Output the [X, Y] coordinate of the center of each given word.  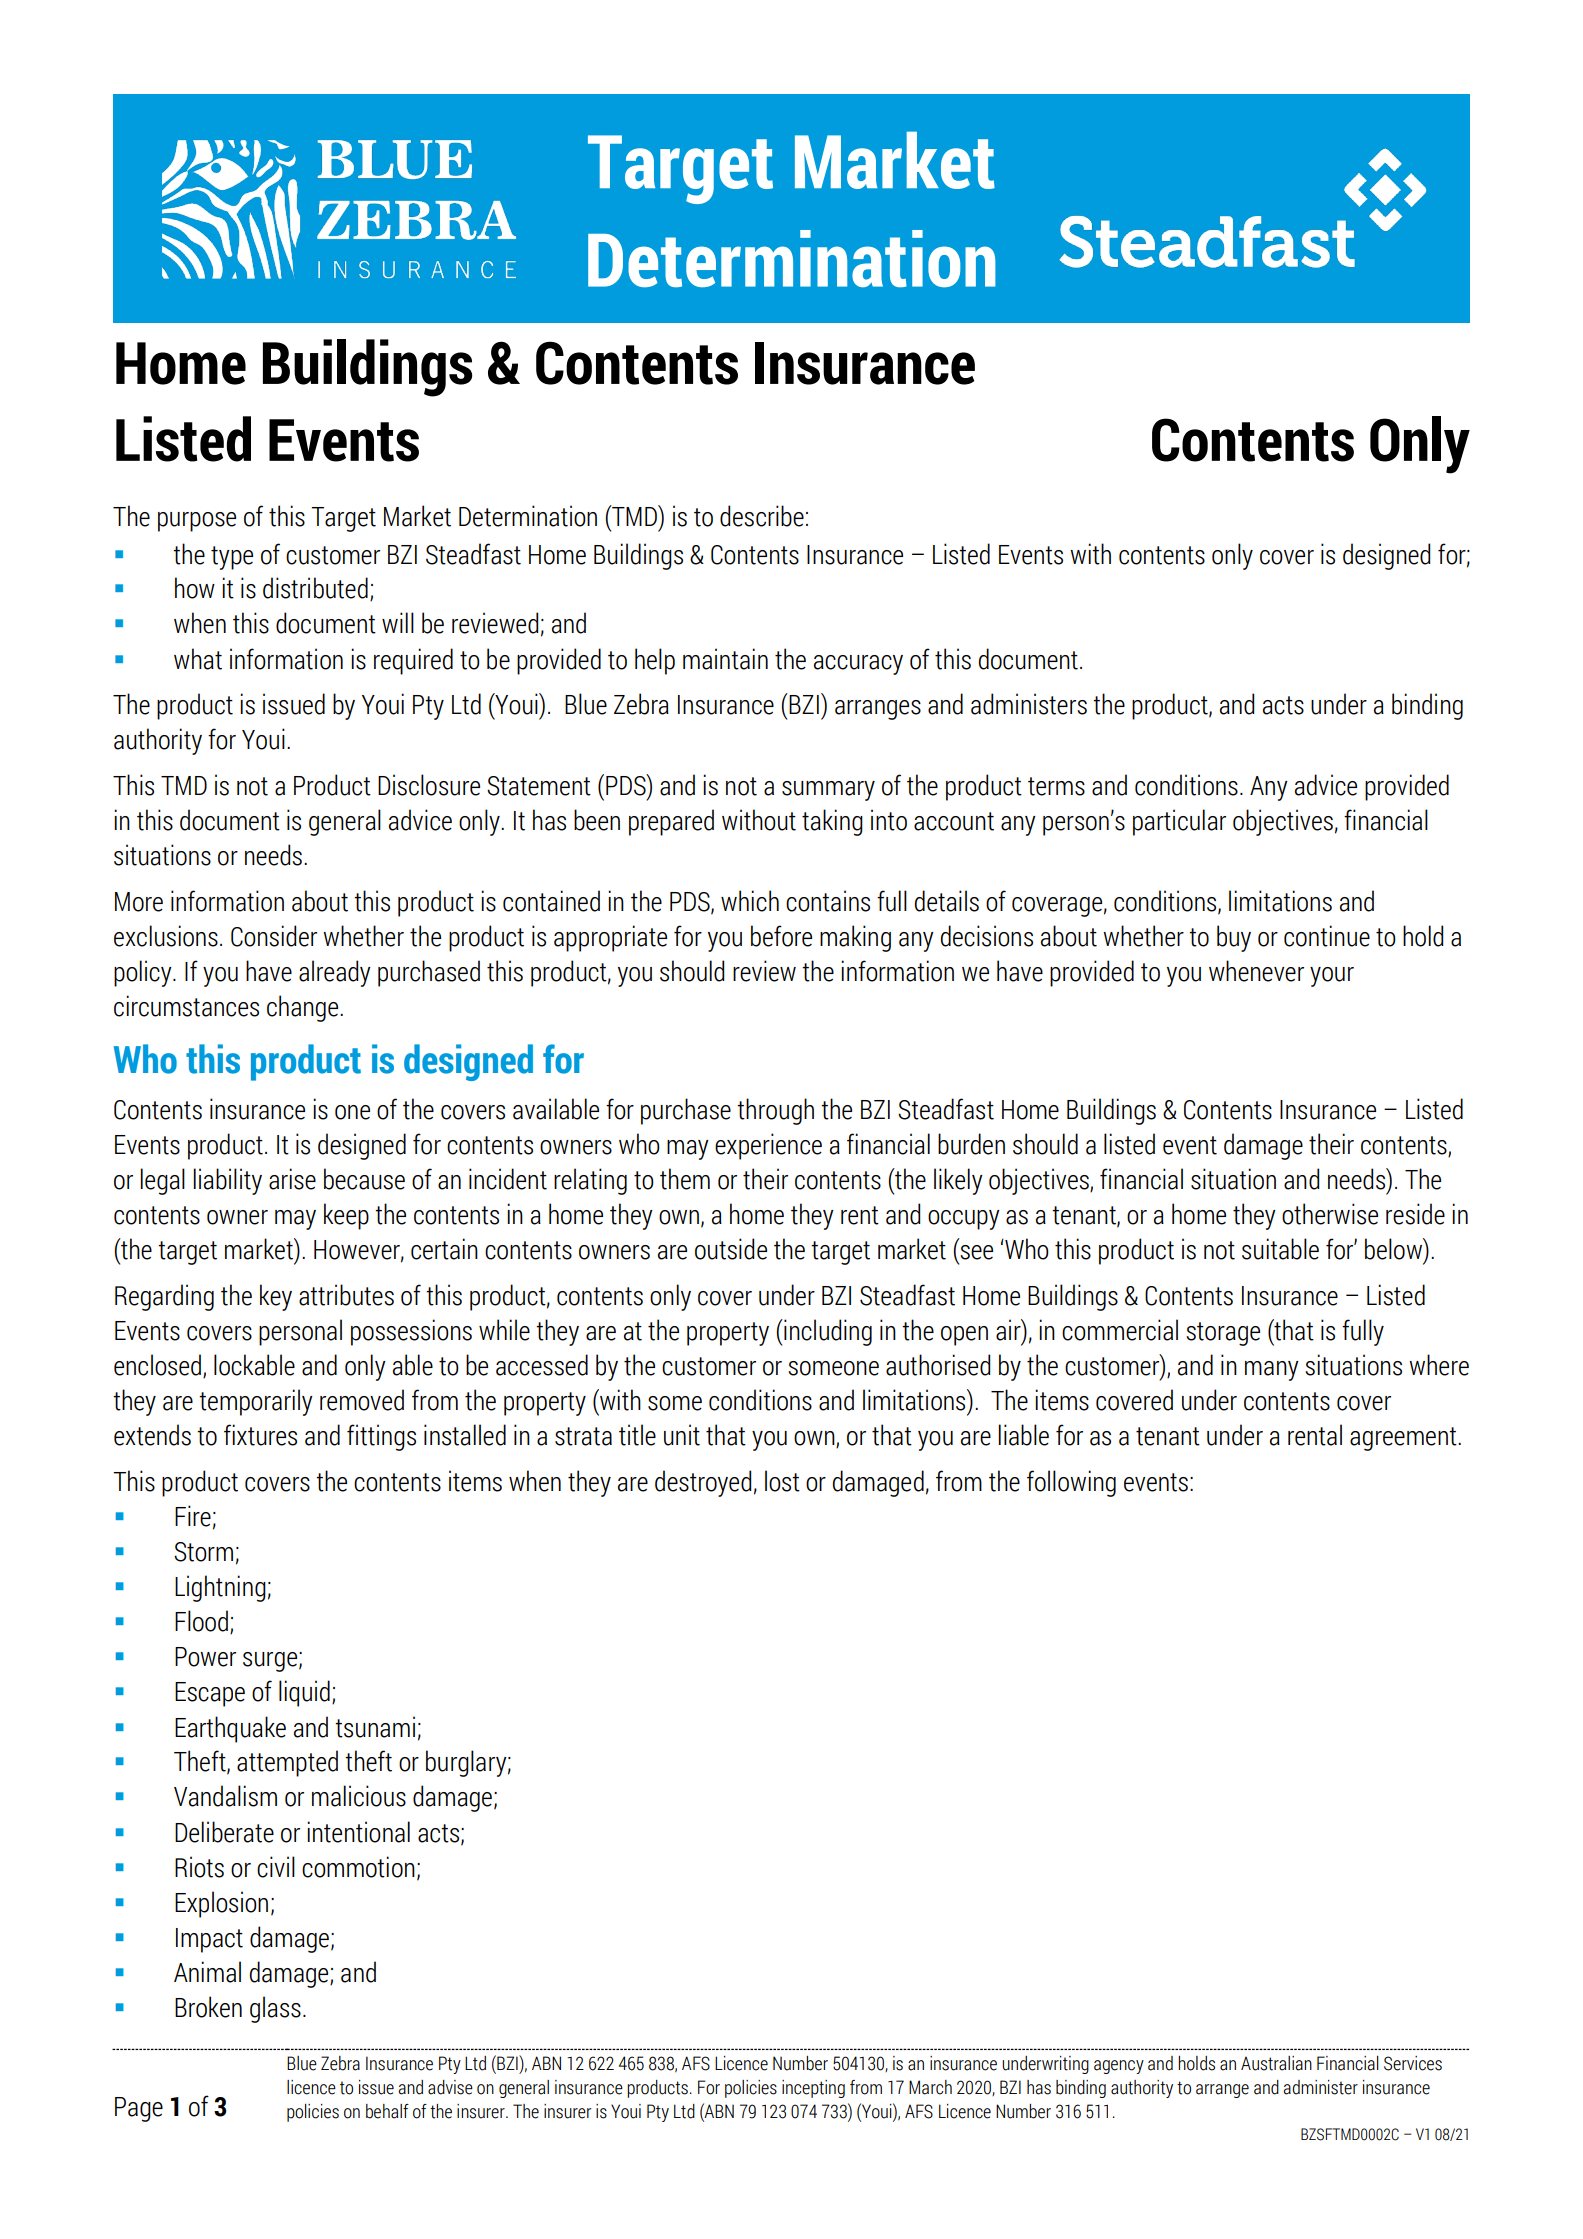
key [276, 1297]
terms [1056, 786]
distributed [315, 588]
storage [1223, 1334]
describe [762, 516]
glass [275, 2009]
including [827, 1332]
